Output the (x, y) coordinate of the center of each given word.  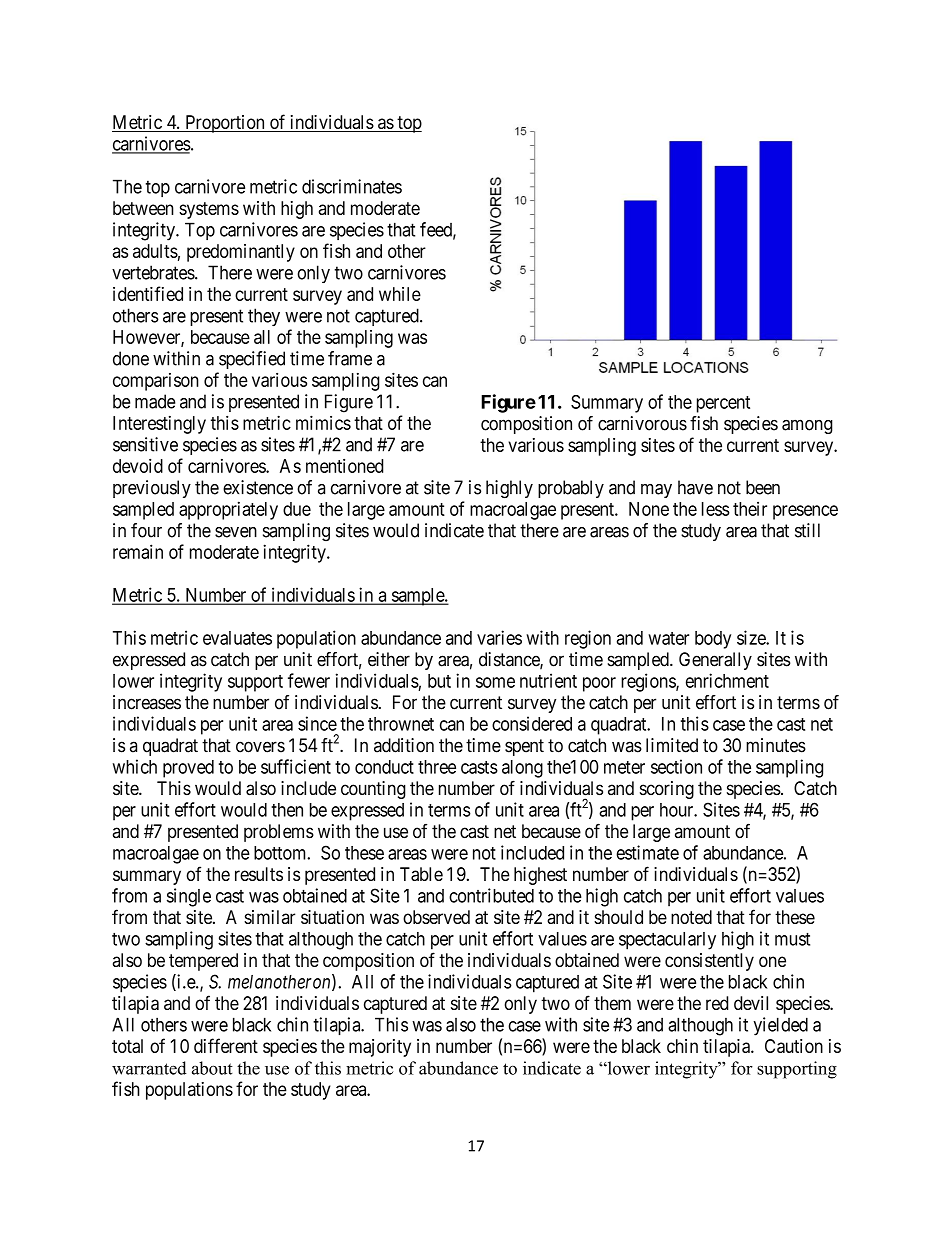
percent (723, 404)
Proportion (225, 124)
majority (380, 1048)
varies (499, 637)
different (226, 1045)
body (713, 640)
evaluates (237, 638)
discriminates (352, 186)
